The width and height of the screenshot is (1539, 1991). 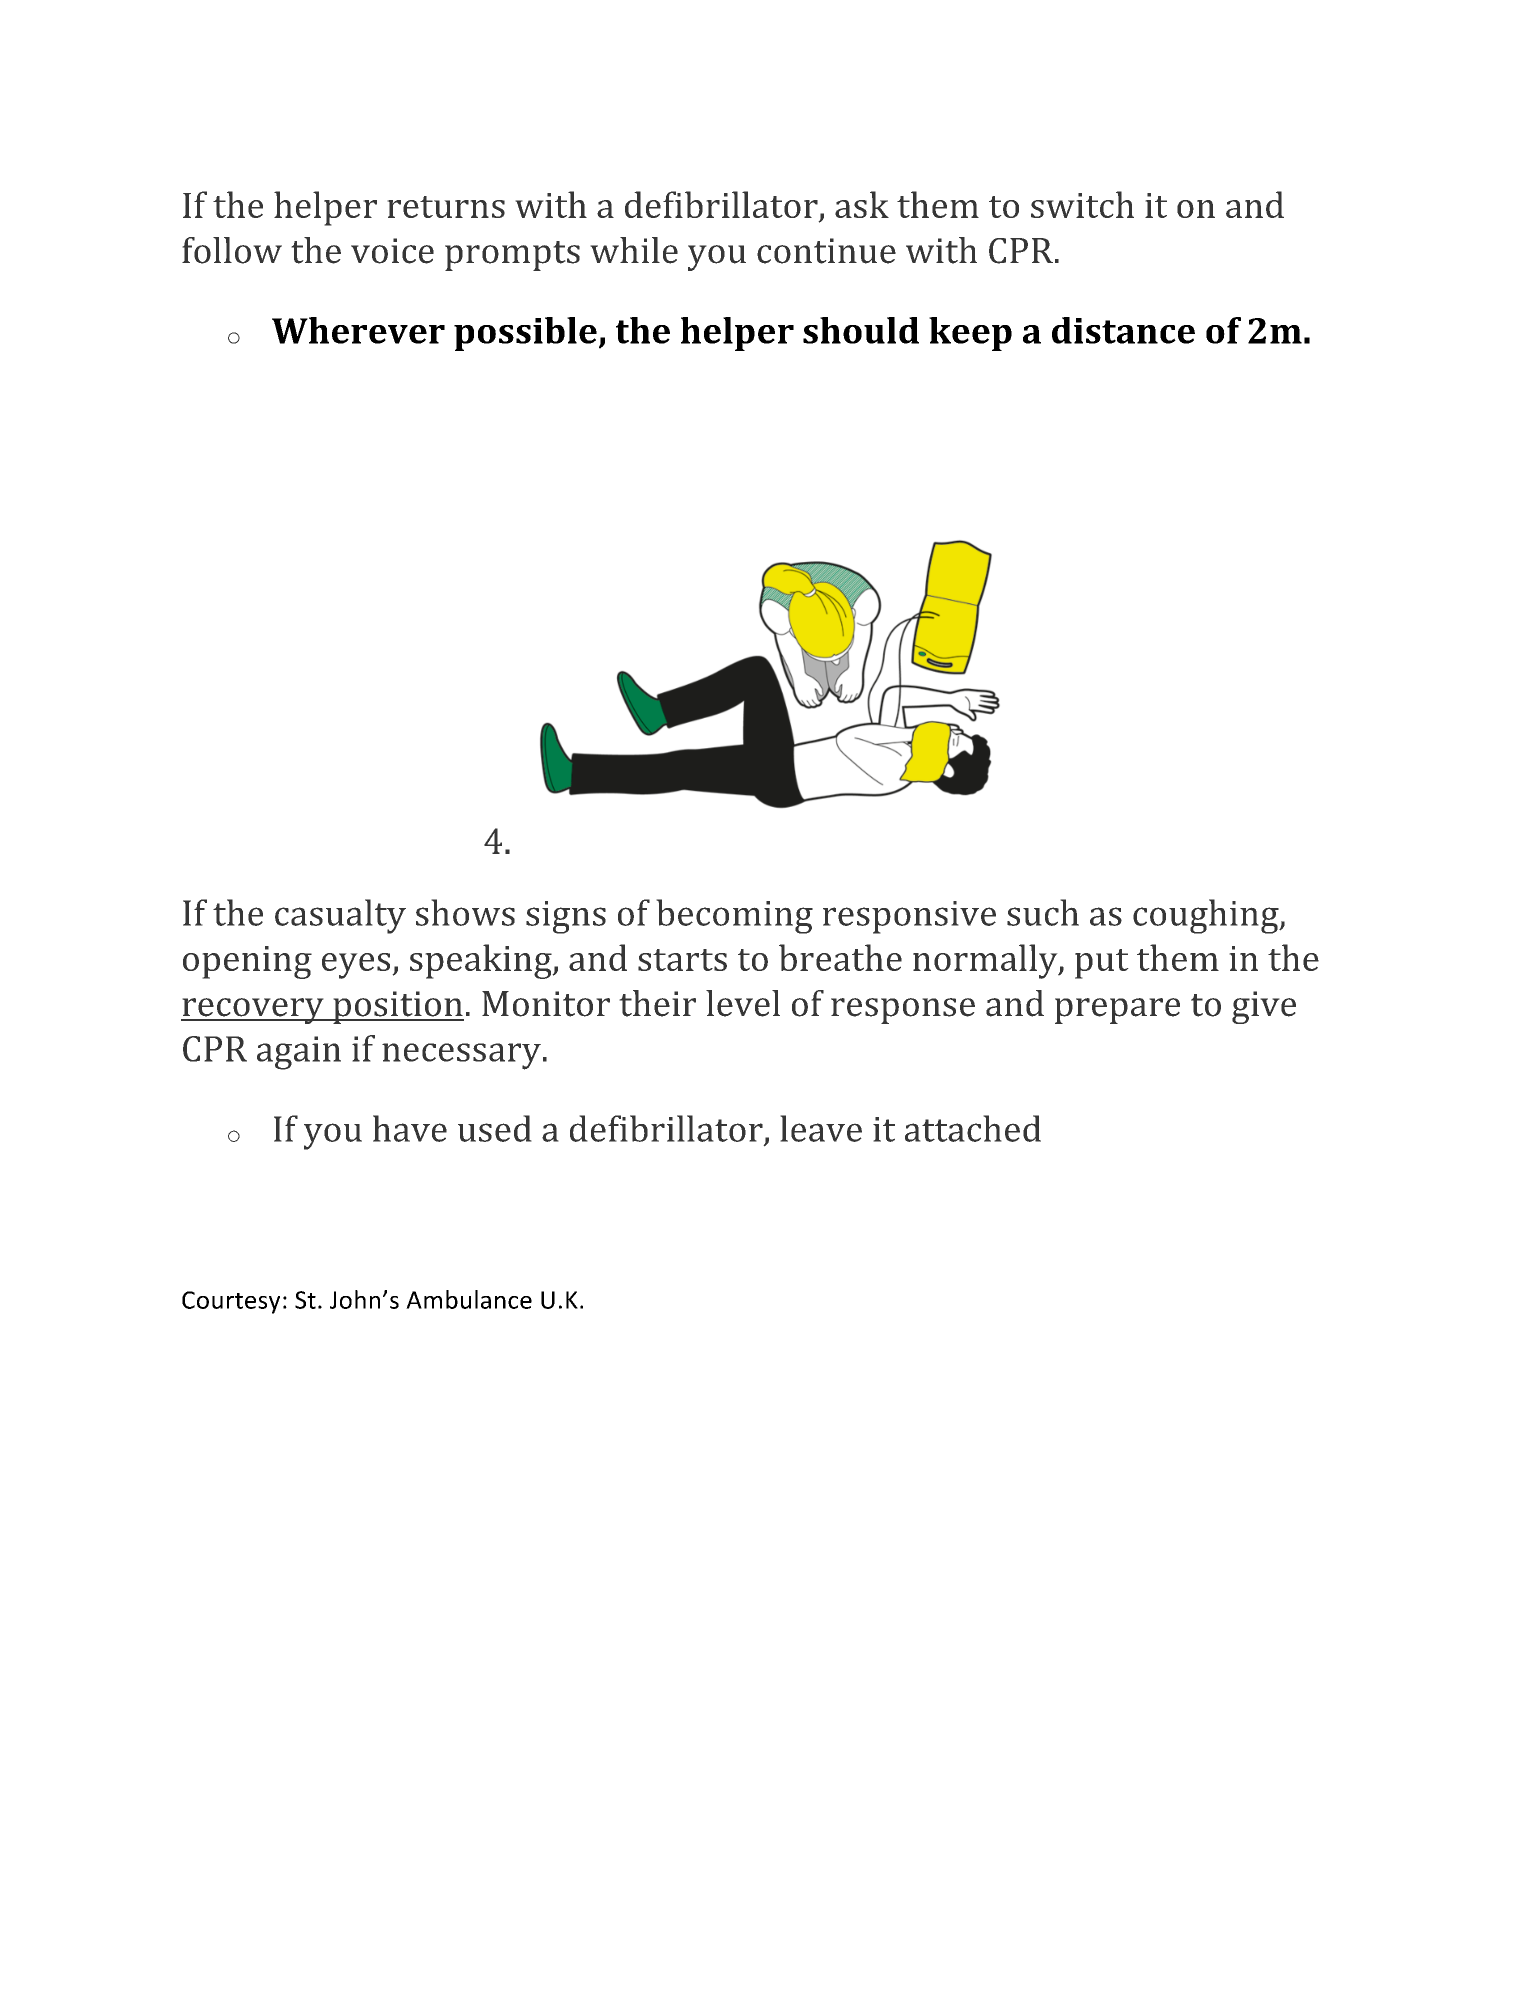 What do you see at coordinates (1082, 204) in the screenshot?
I see `switch` at bounding box center [1082, 204].
